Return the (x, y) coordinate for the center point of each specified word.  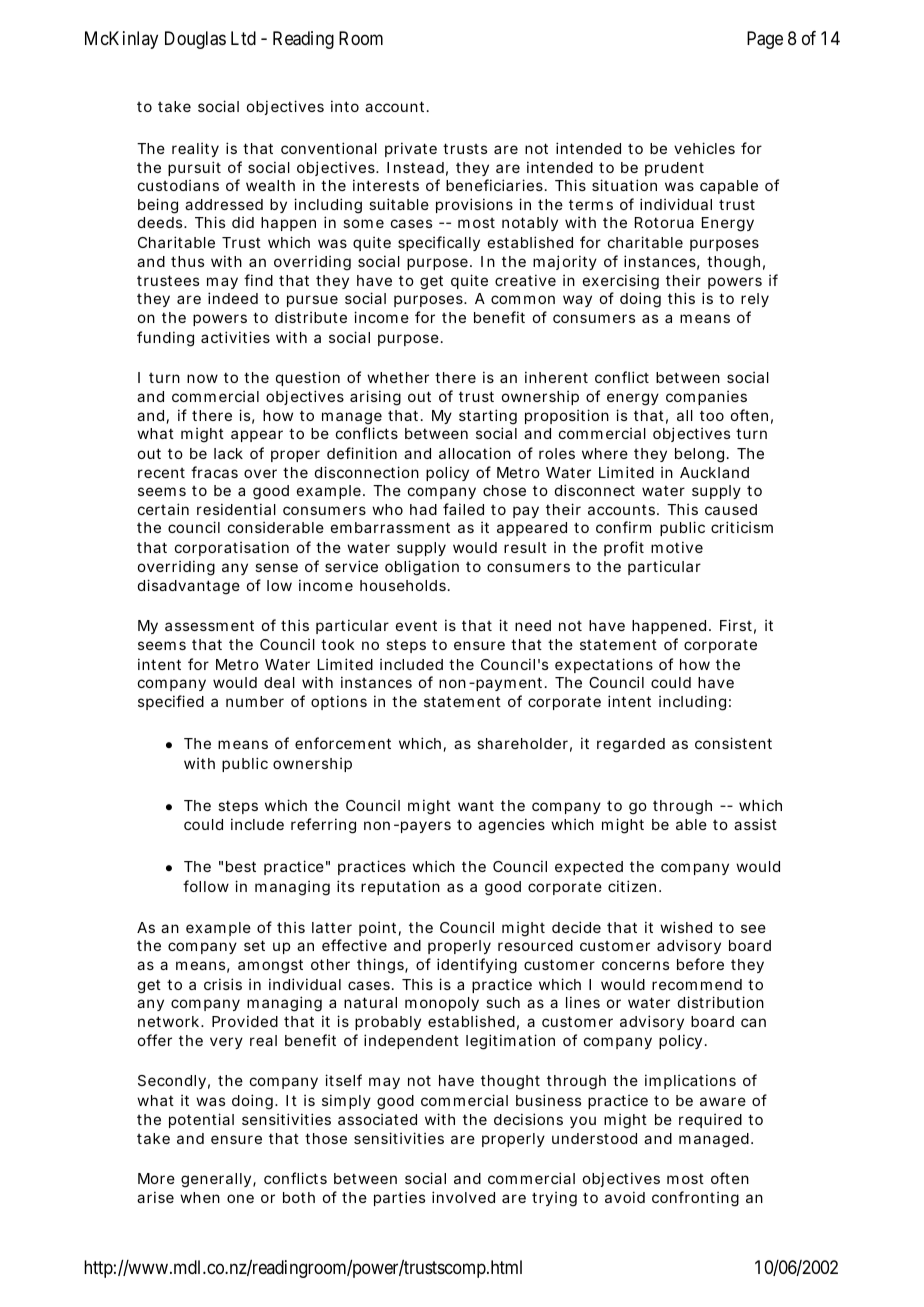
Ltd (243, 38)
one (240, 1198)
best (241, 866)
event (416, 625)
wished (686, 927)
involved (463, 1197)
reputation (400, 887)
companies (706, 398)
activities (235, 337)
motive (677, 547)
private (411, 149)
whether (398, 377)
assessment (209, 625)
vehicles (704, 148)
